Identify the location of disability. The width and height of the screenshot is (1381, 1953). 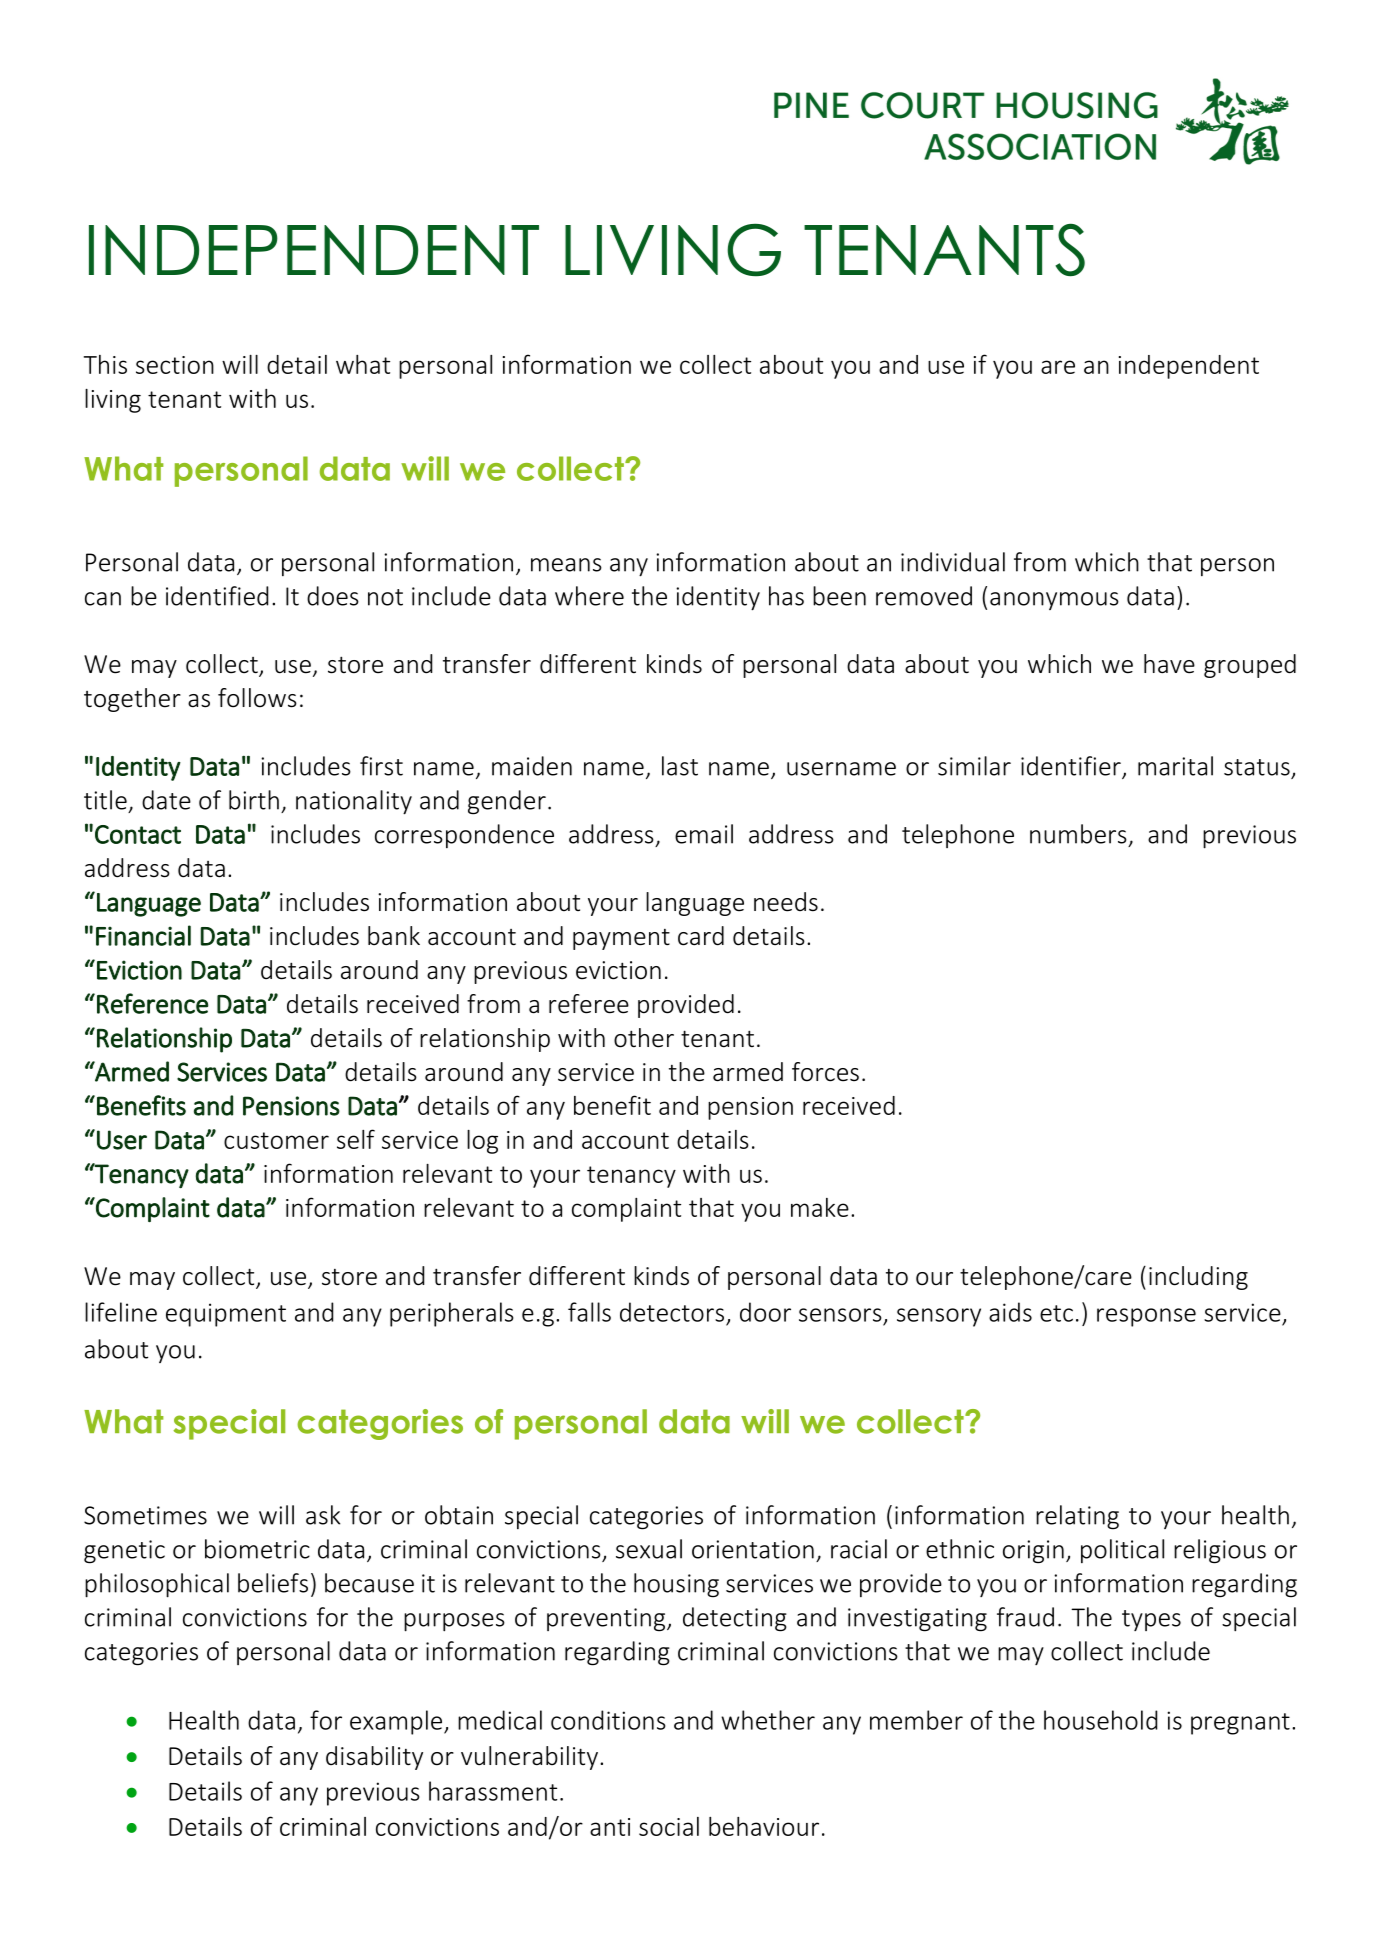
(374, 1758).
